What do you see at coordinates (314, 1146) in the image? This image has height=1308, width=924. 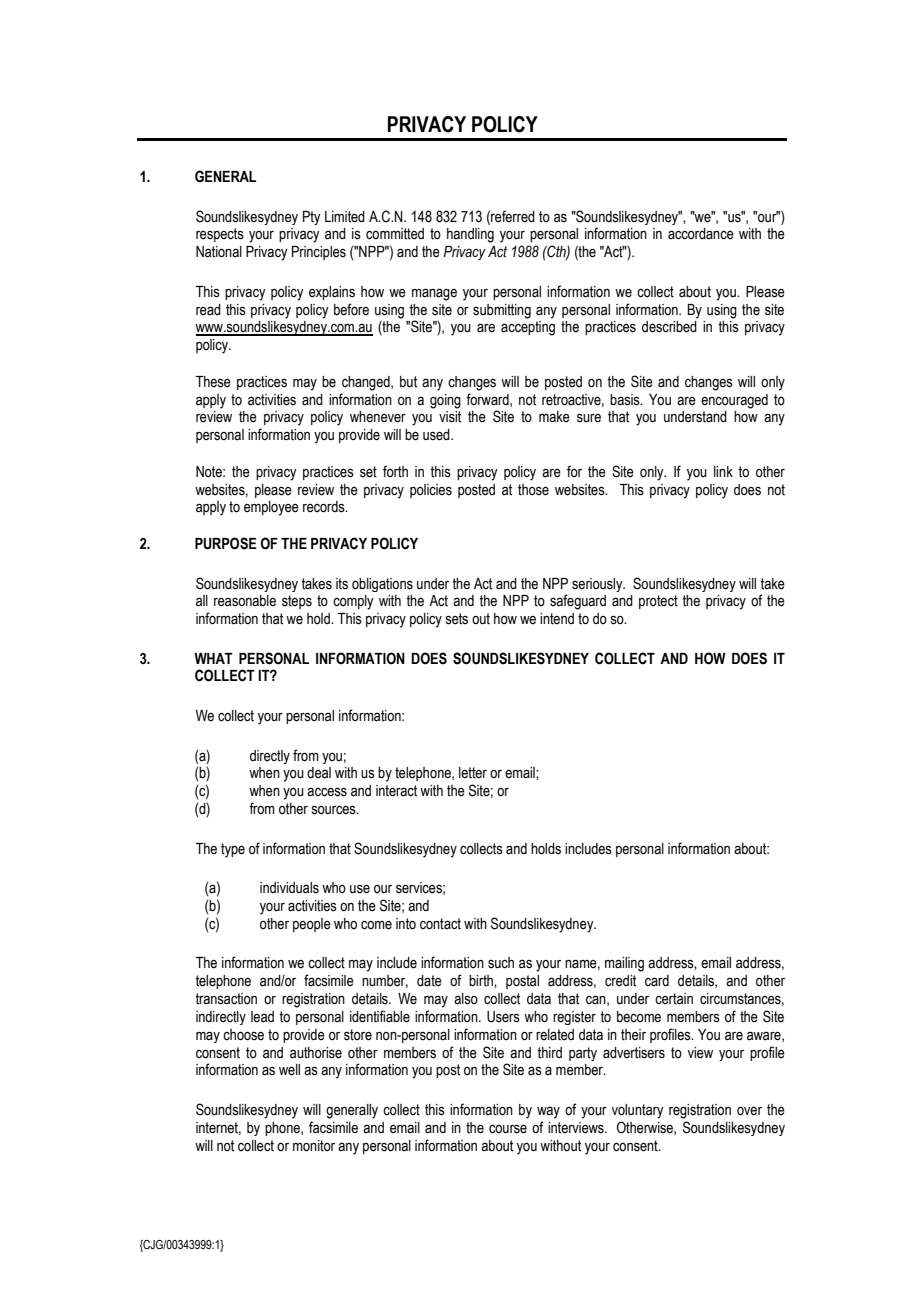 I see `monitor` at bounding box center [314, 1146].
